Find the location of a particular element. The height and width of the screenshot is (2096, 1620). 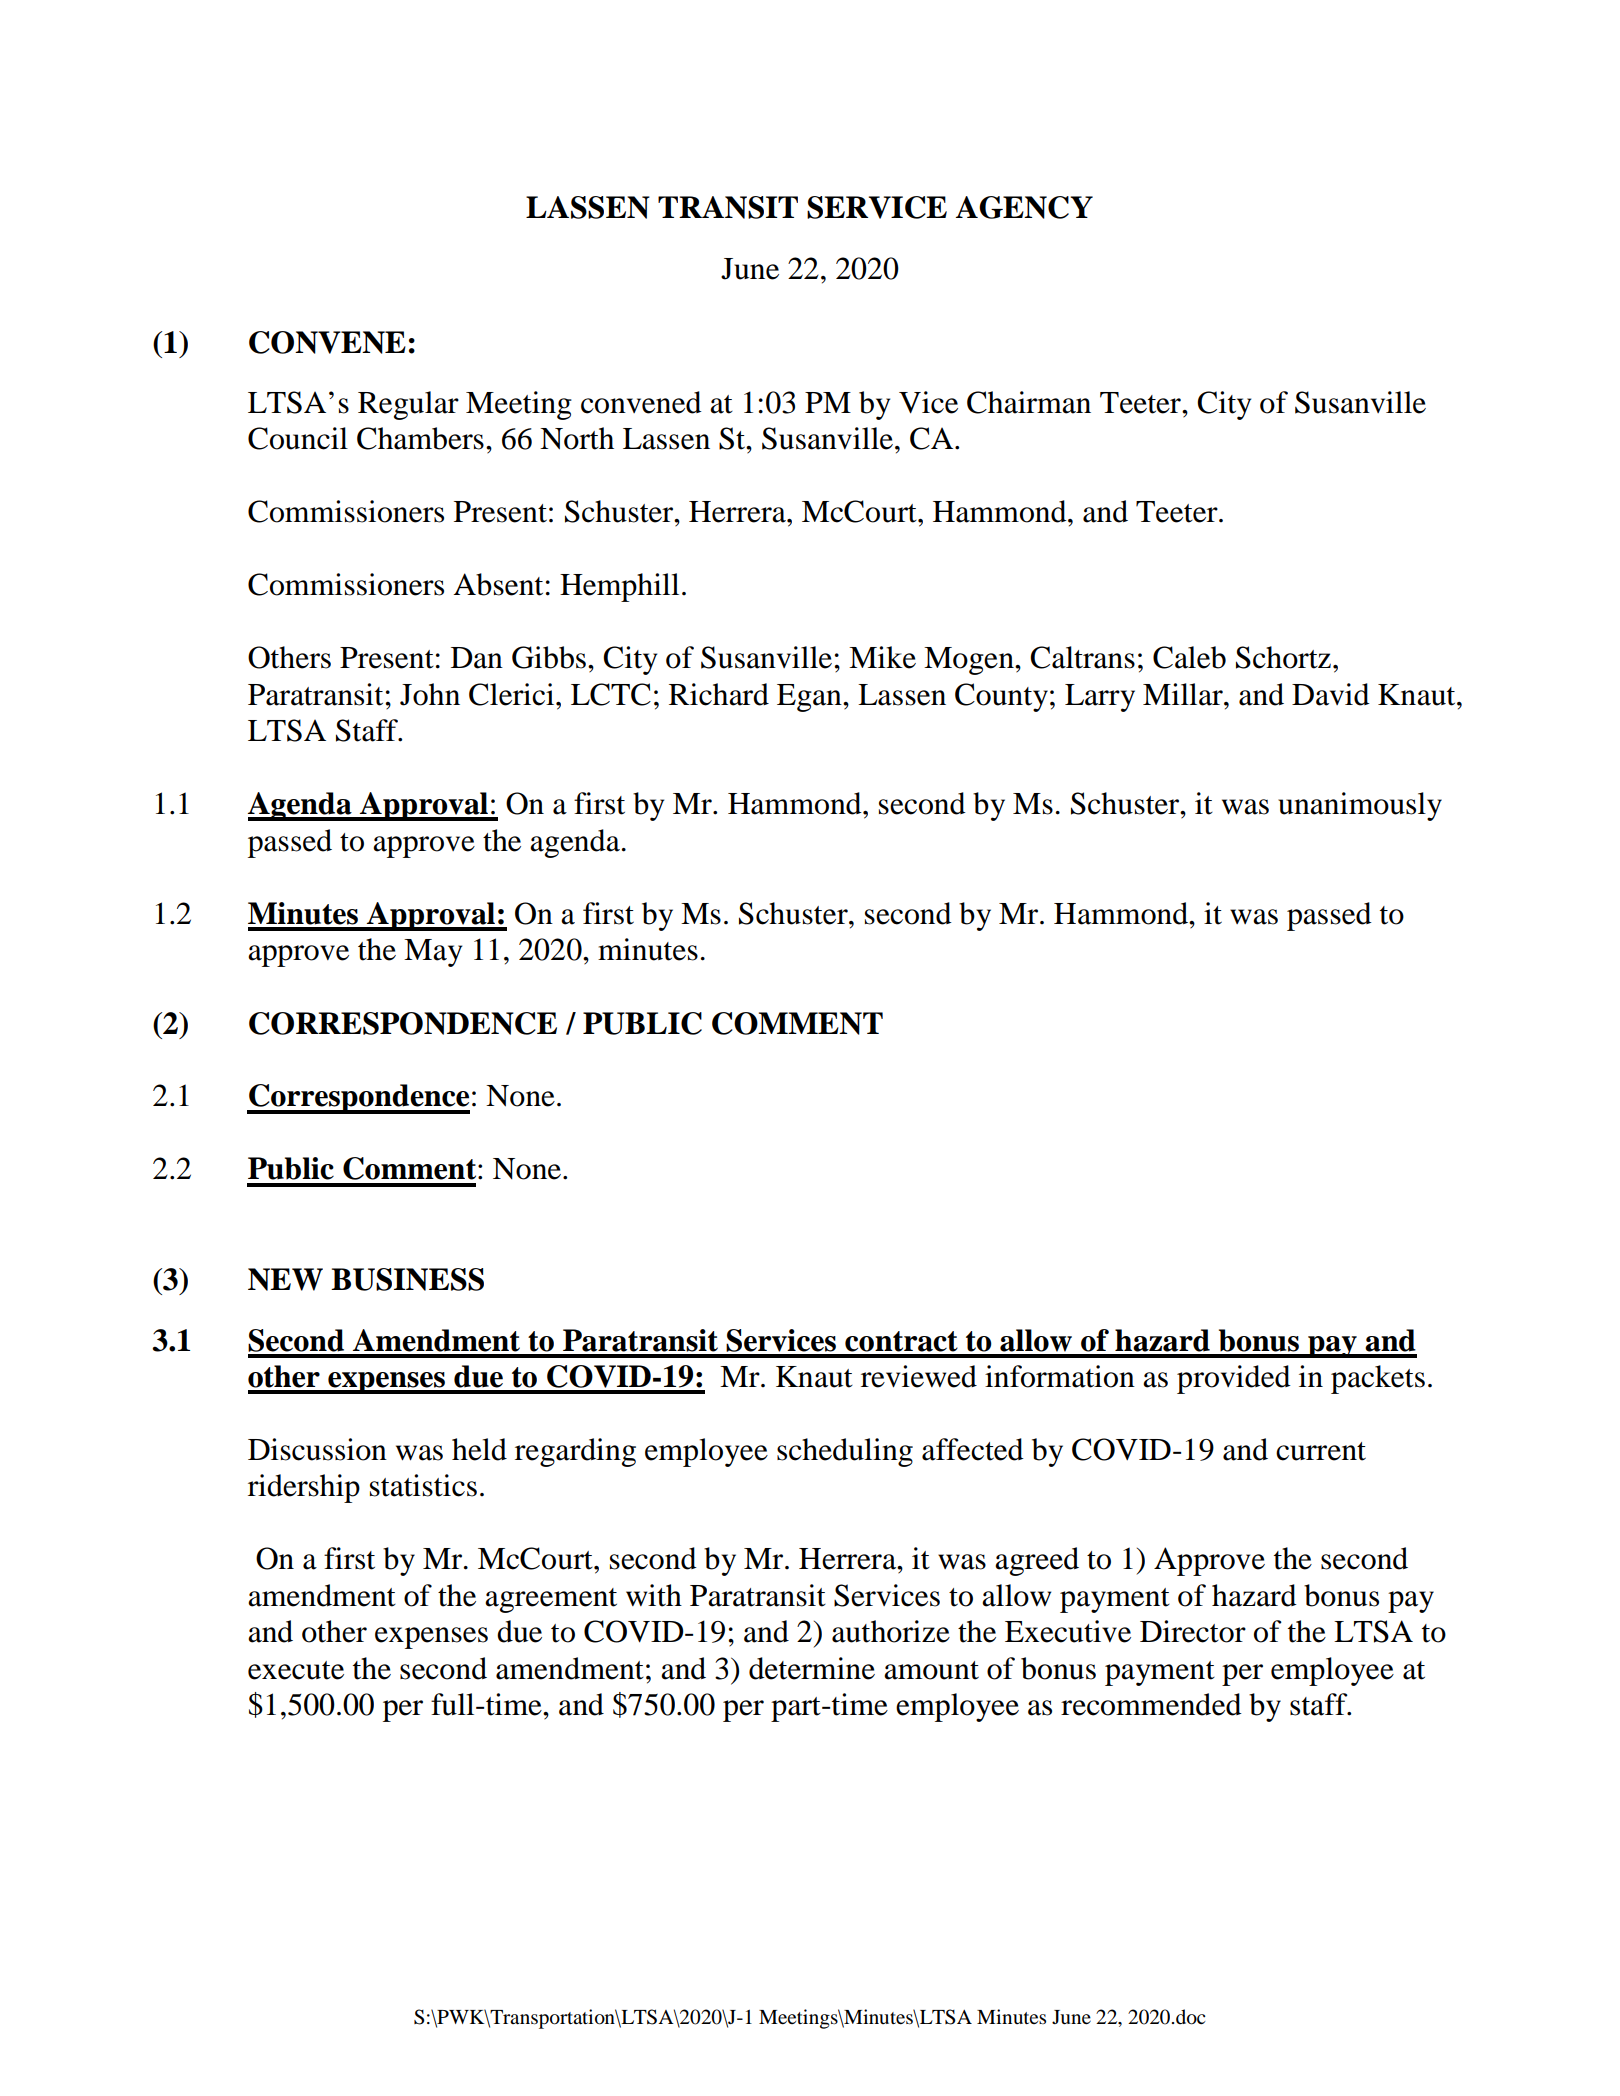

Millar is located at coordinates (1184, 694).
